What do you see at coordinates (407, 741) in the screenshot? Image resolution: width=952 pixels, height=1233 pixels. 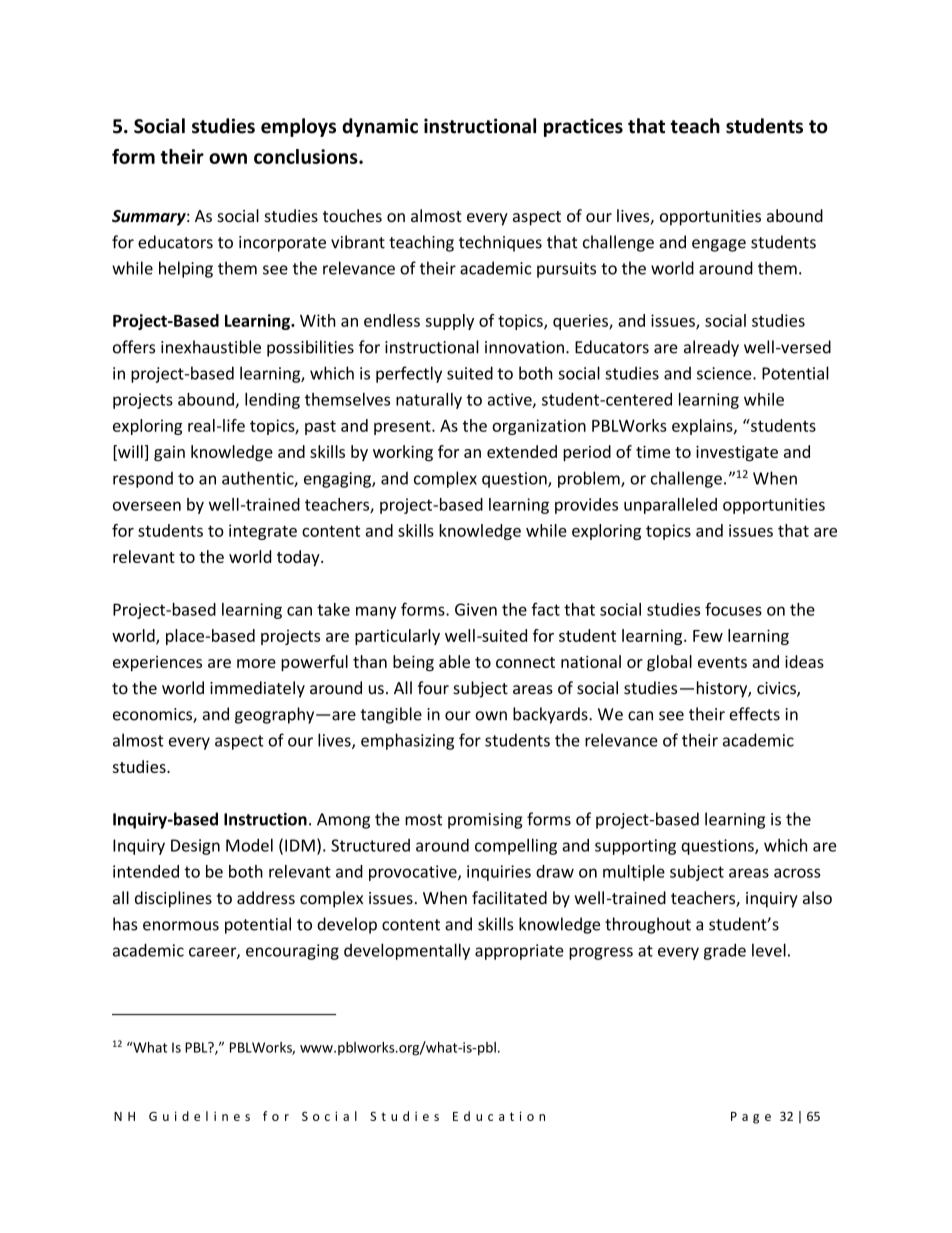 I see `emphasizing` at bounding box center [407, 741].
